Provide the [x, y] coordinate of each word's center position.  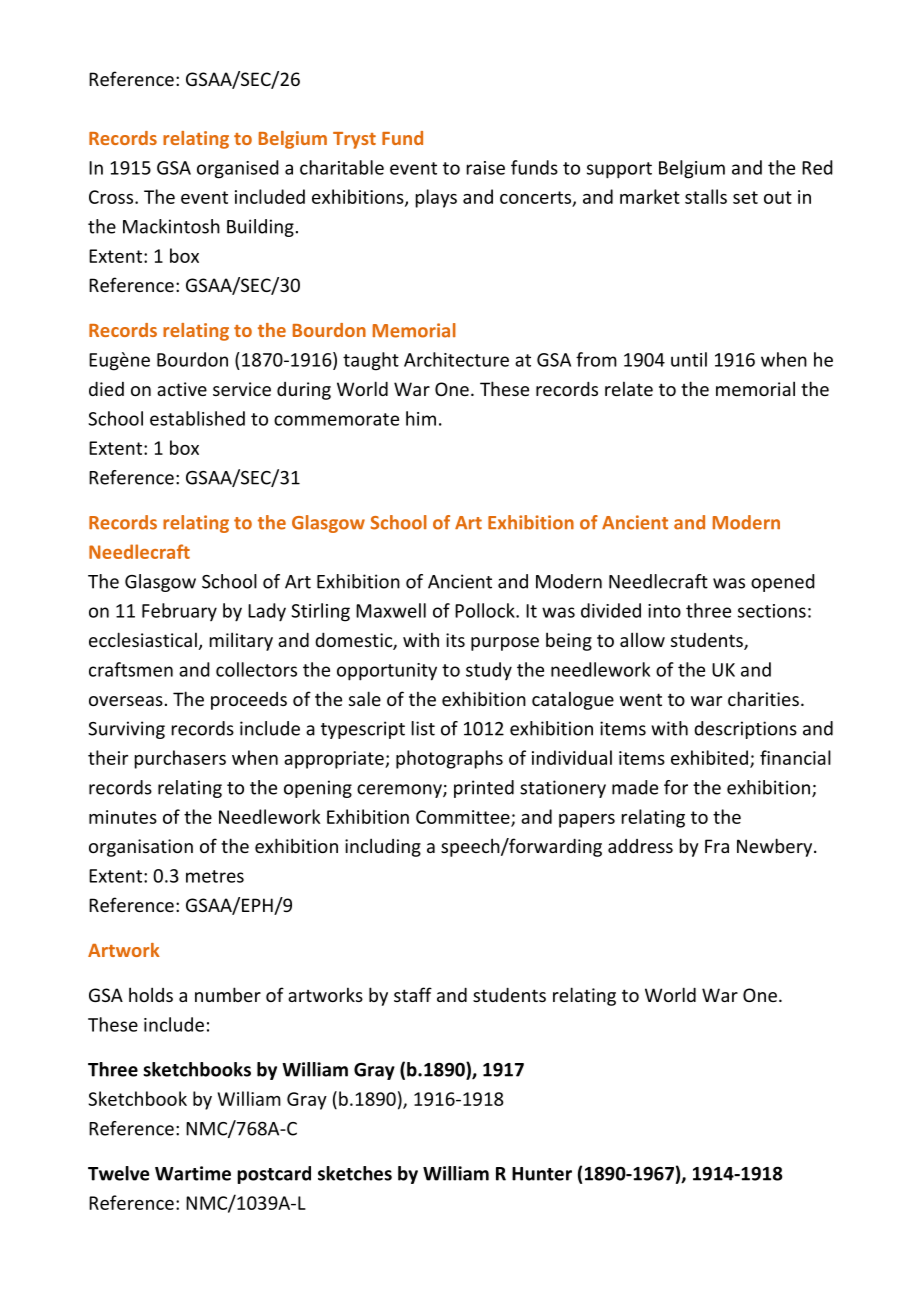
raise [486, 168]
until [689, 359]
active [182, 389]
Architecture [456, 359]
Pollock [486, 610]
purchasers [180, 759]
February [179, 612]
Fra [717, 846]
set [745, 197]
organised [238, 169]
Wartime [193, 1173]
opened [783, 583]
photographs [449, 759]
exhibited [709, 757]
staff [413, 994]
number [228, 994]
